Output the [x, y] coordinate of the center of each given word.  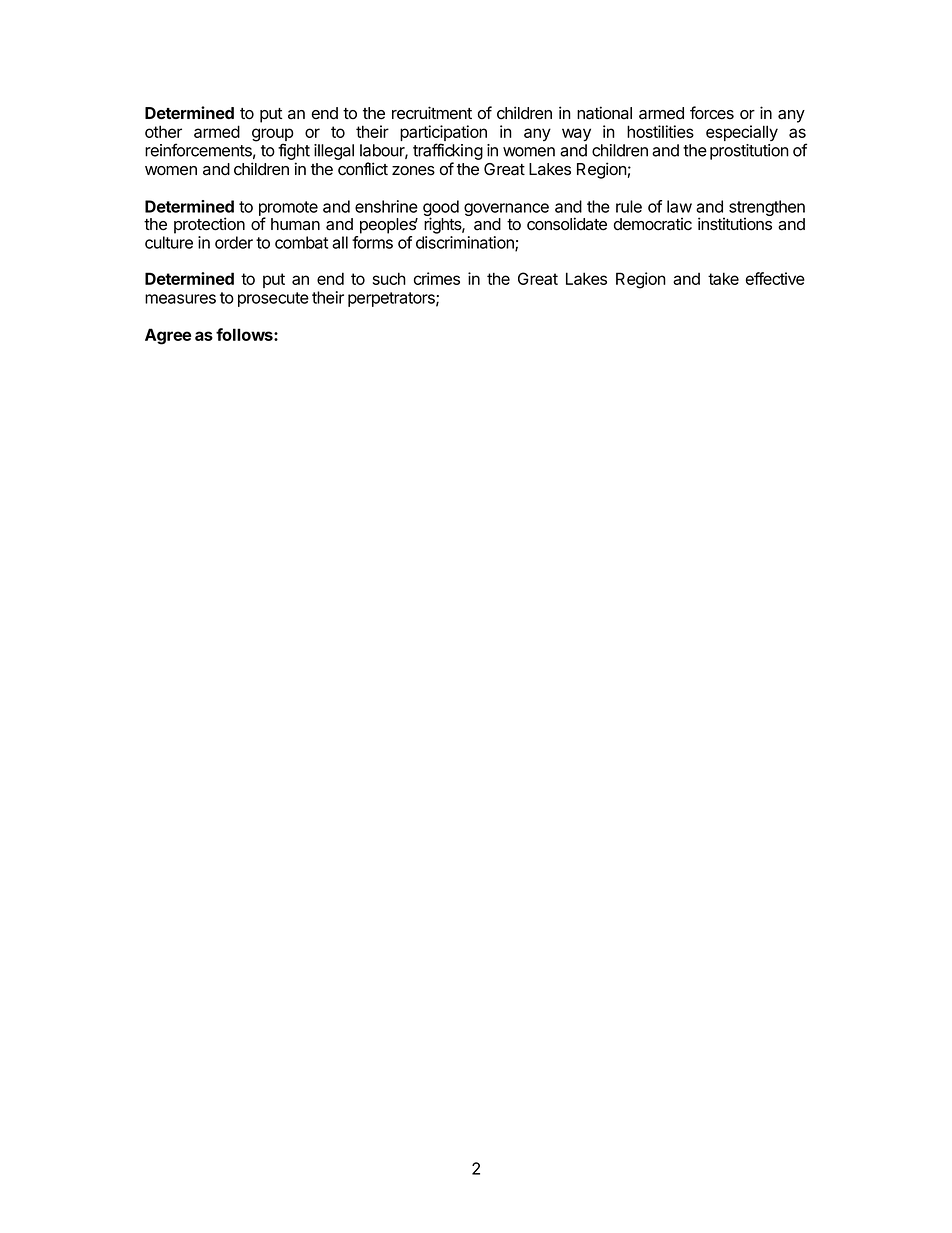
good [441, 209]
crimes [437, 278]
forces [712, 113]
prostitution [749, 152]
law [679, 206]
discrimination [466, 243]
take [723, 278]
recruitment [432, 113]
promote [288, 209]
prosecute [273, 299]
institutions [735, 224]
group [273, 136]
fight [294, 153]
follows [245, 334]
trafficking [448, 153]
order [234, 242]
